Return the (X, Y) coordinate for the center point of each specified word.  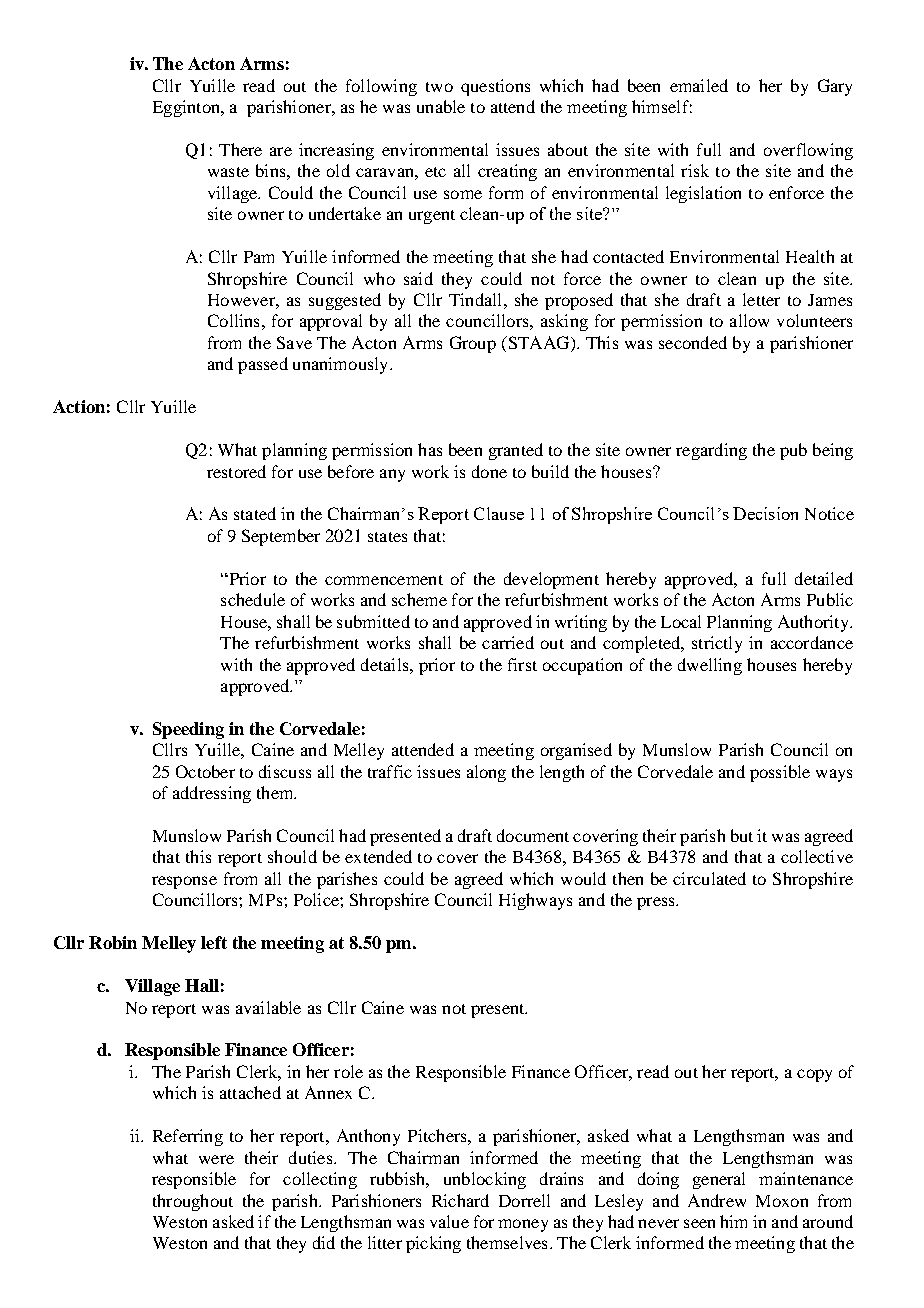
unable (441, 106)
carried (508, 642)
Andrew (717, 1200)
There (240, 149)
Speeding (188, 730)
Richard (460, 1200)
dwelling (710, 666)
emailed (699, 85)
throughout (193, 1202)
